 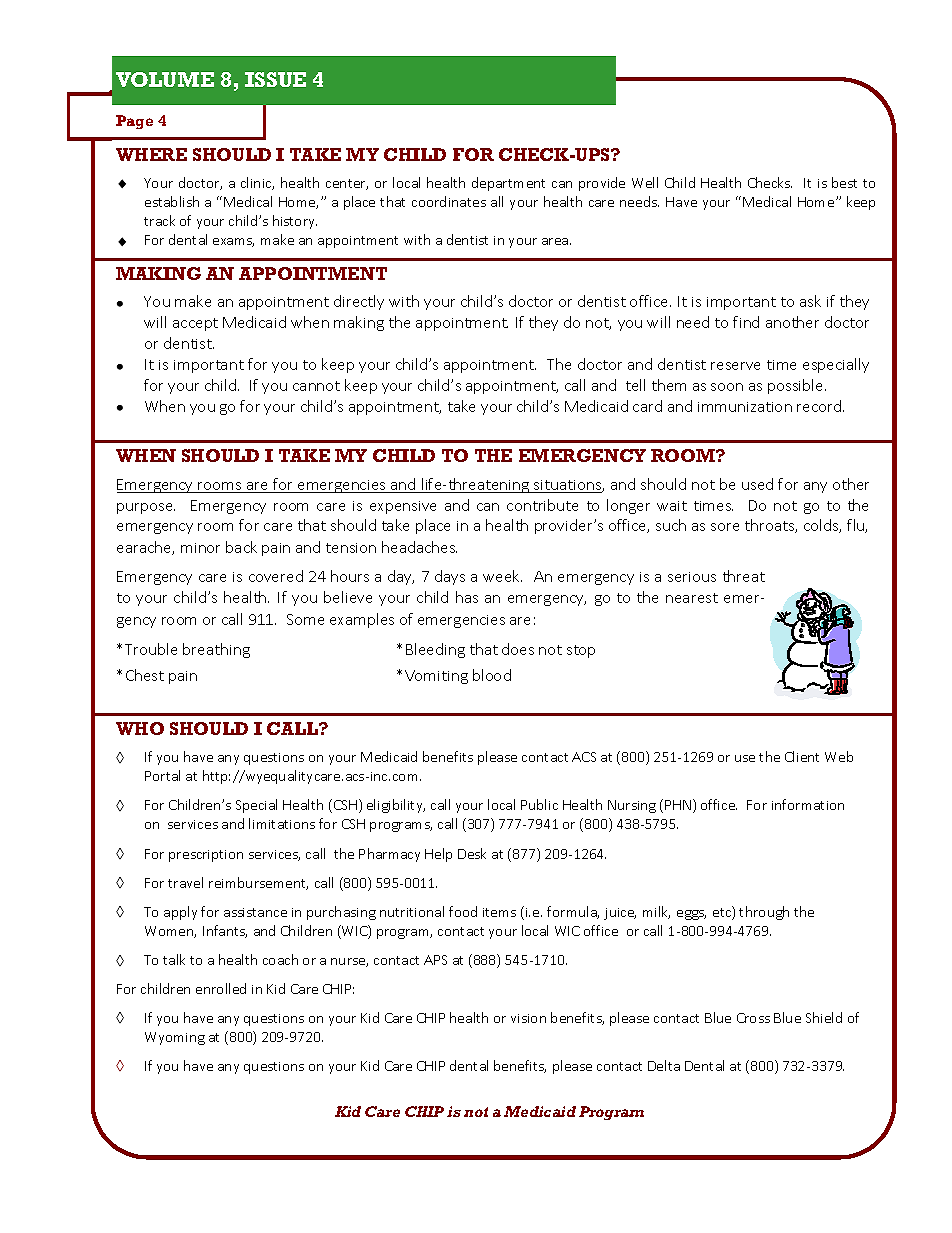 I want to click on Client, so click(x=802, y=756).
